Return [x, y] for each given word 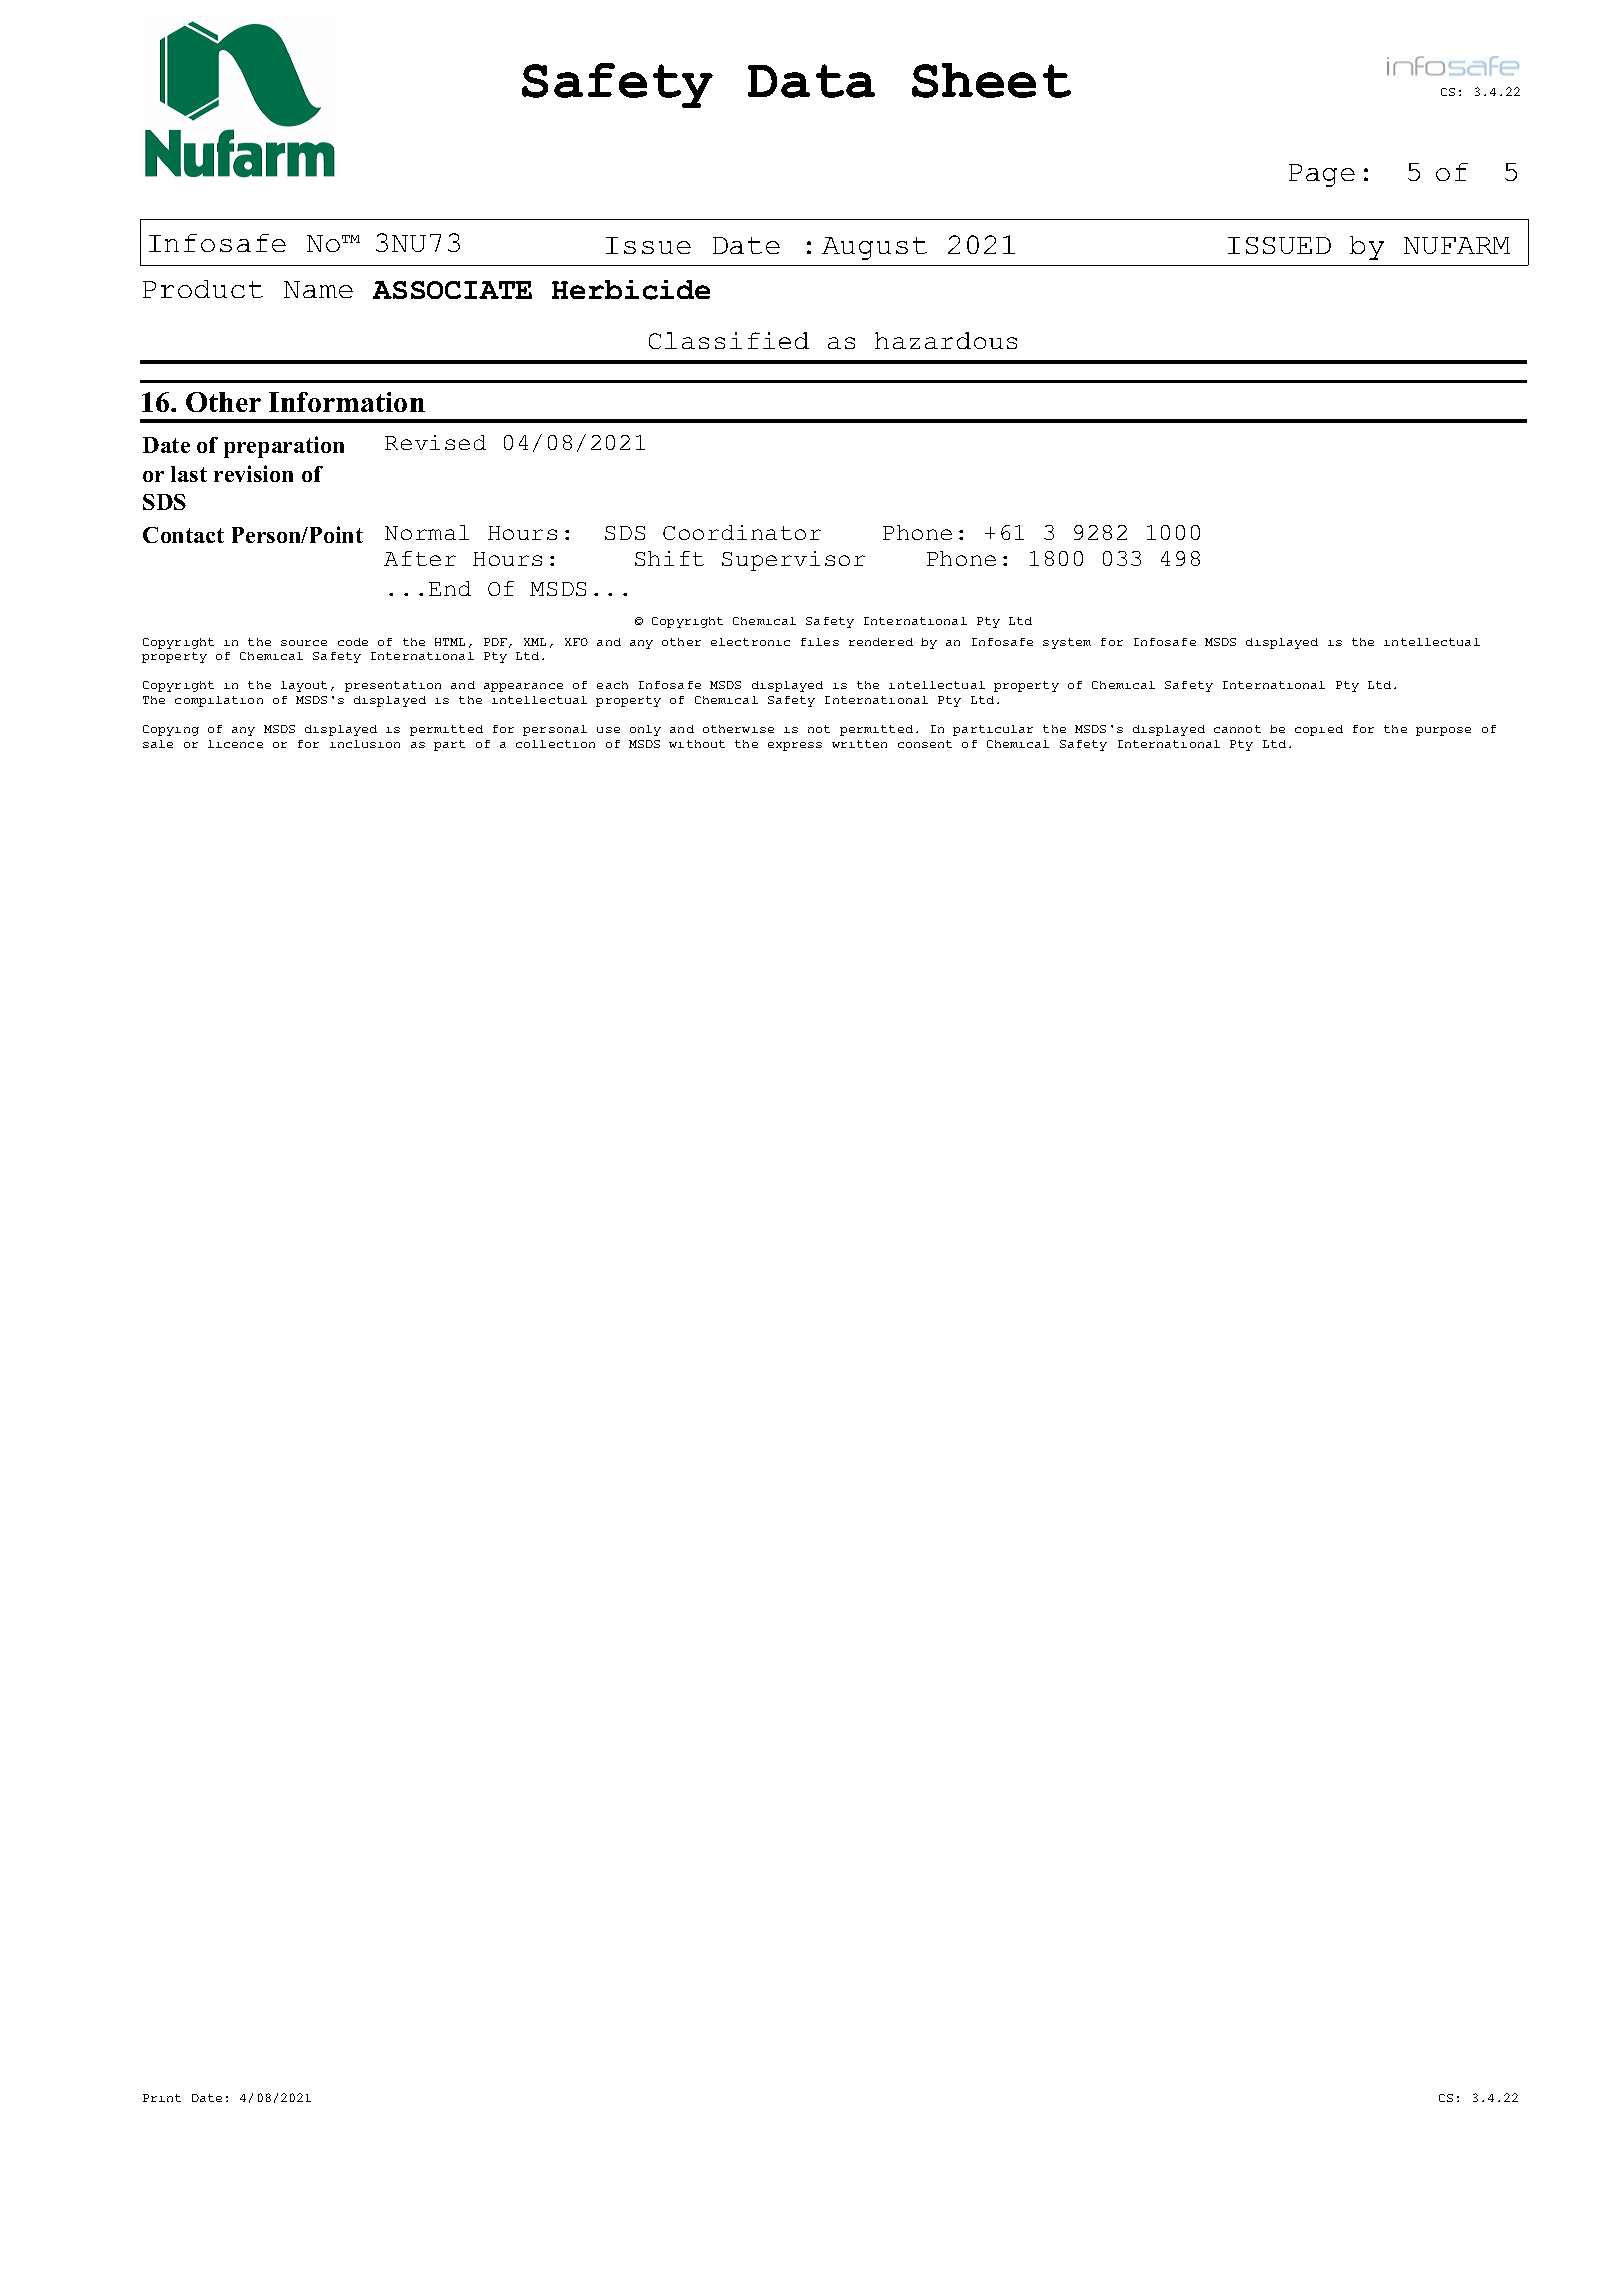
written [859, 744]
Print [162, 2098]
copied [1319, 730]
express [795, 746]
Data [811, 81]
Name [318, 289]
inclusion [365, 744]
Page [1322, 175]
